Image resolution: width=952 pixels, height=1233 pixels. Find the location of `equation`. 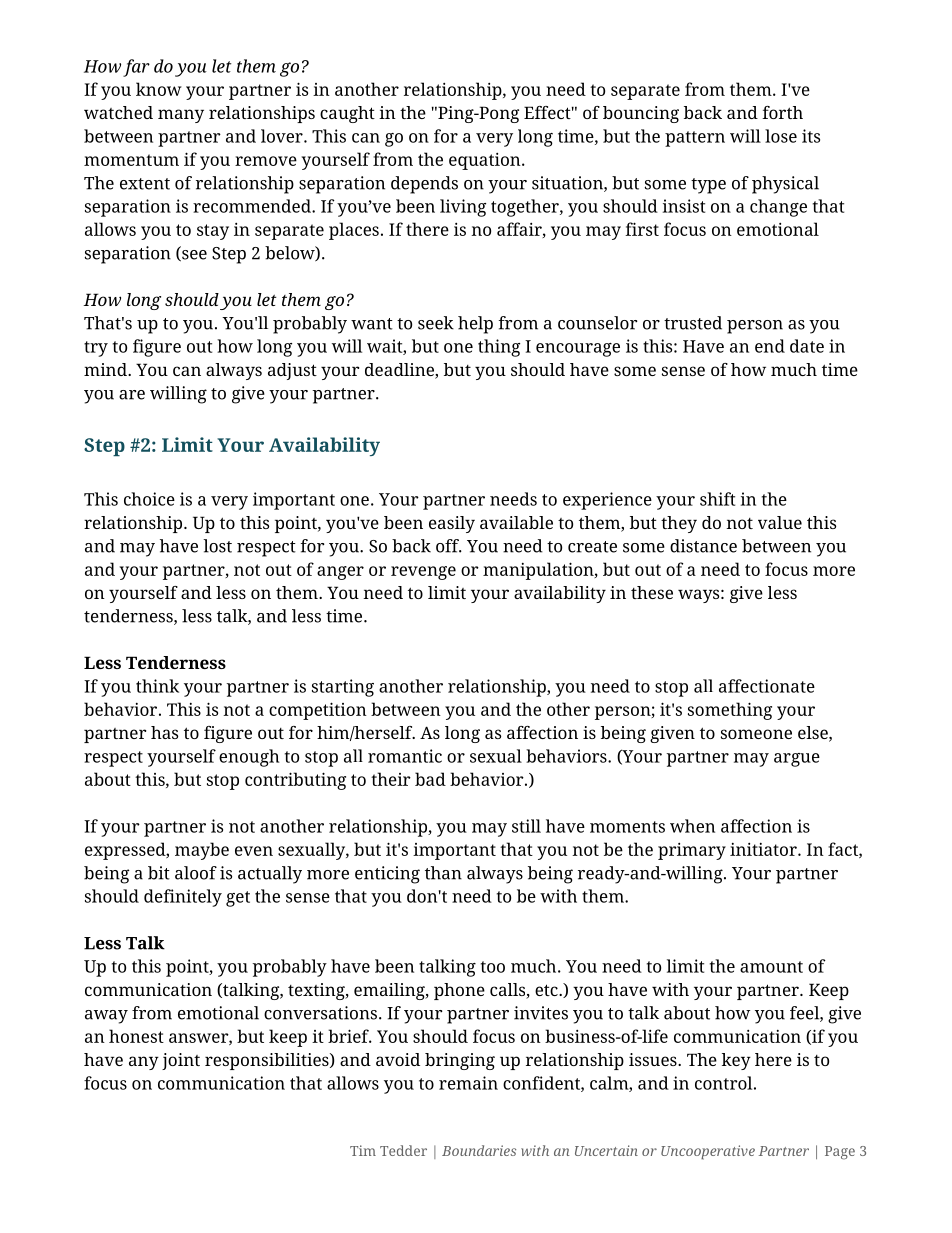

equation is located at coordinates (486, 161).
